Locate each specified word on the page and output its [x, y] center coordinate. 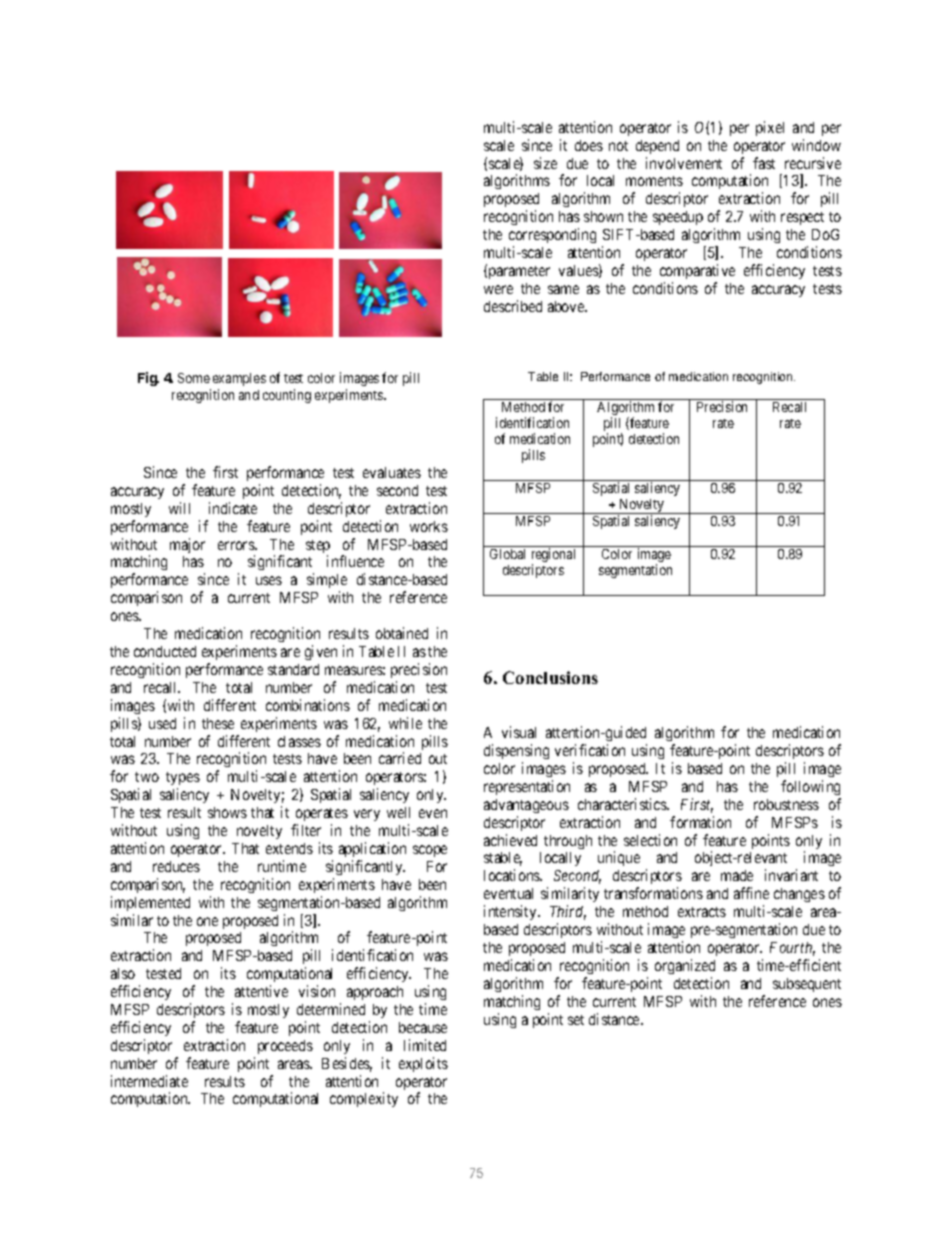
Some [194, 378]
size [545, 163]
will [179, 508]
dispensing [516, 751]
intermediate [149, 1081]
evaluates [392, 472]
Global [507, 554]
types [183, 780]
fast [764, 163]
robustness [786, 804]
